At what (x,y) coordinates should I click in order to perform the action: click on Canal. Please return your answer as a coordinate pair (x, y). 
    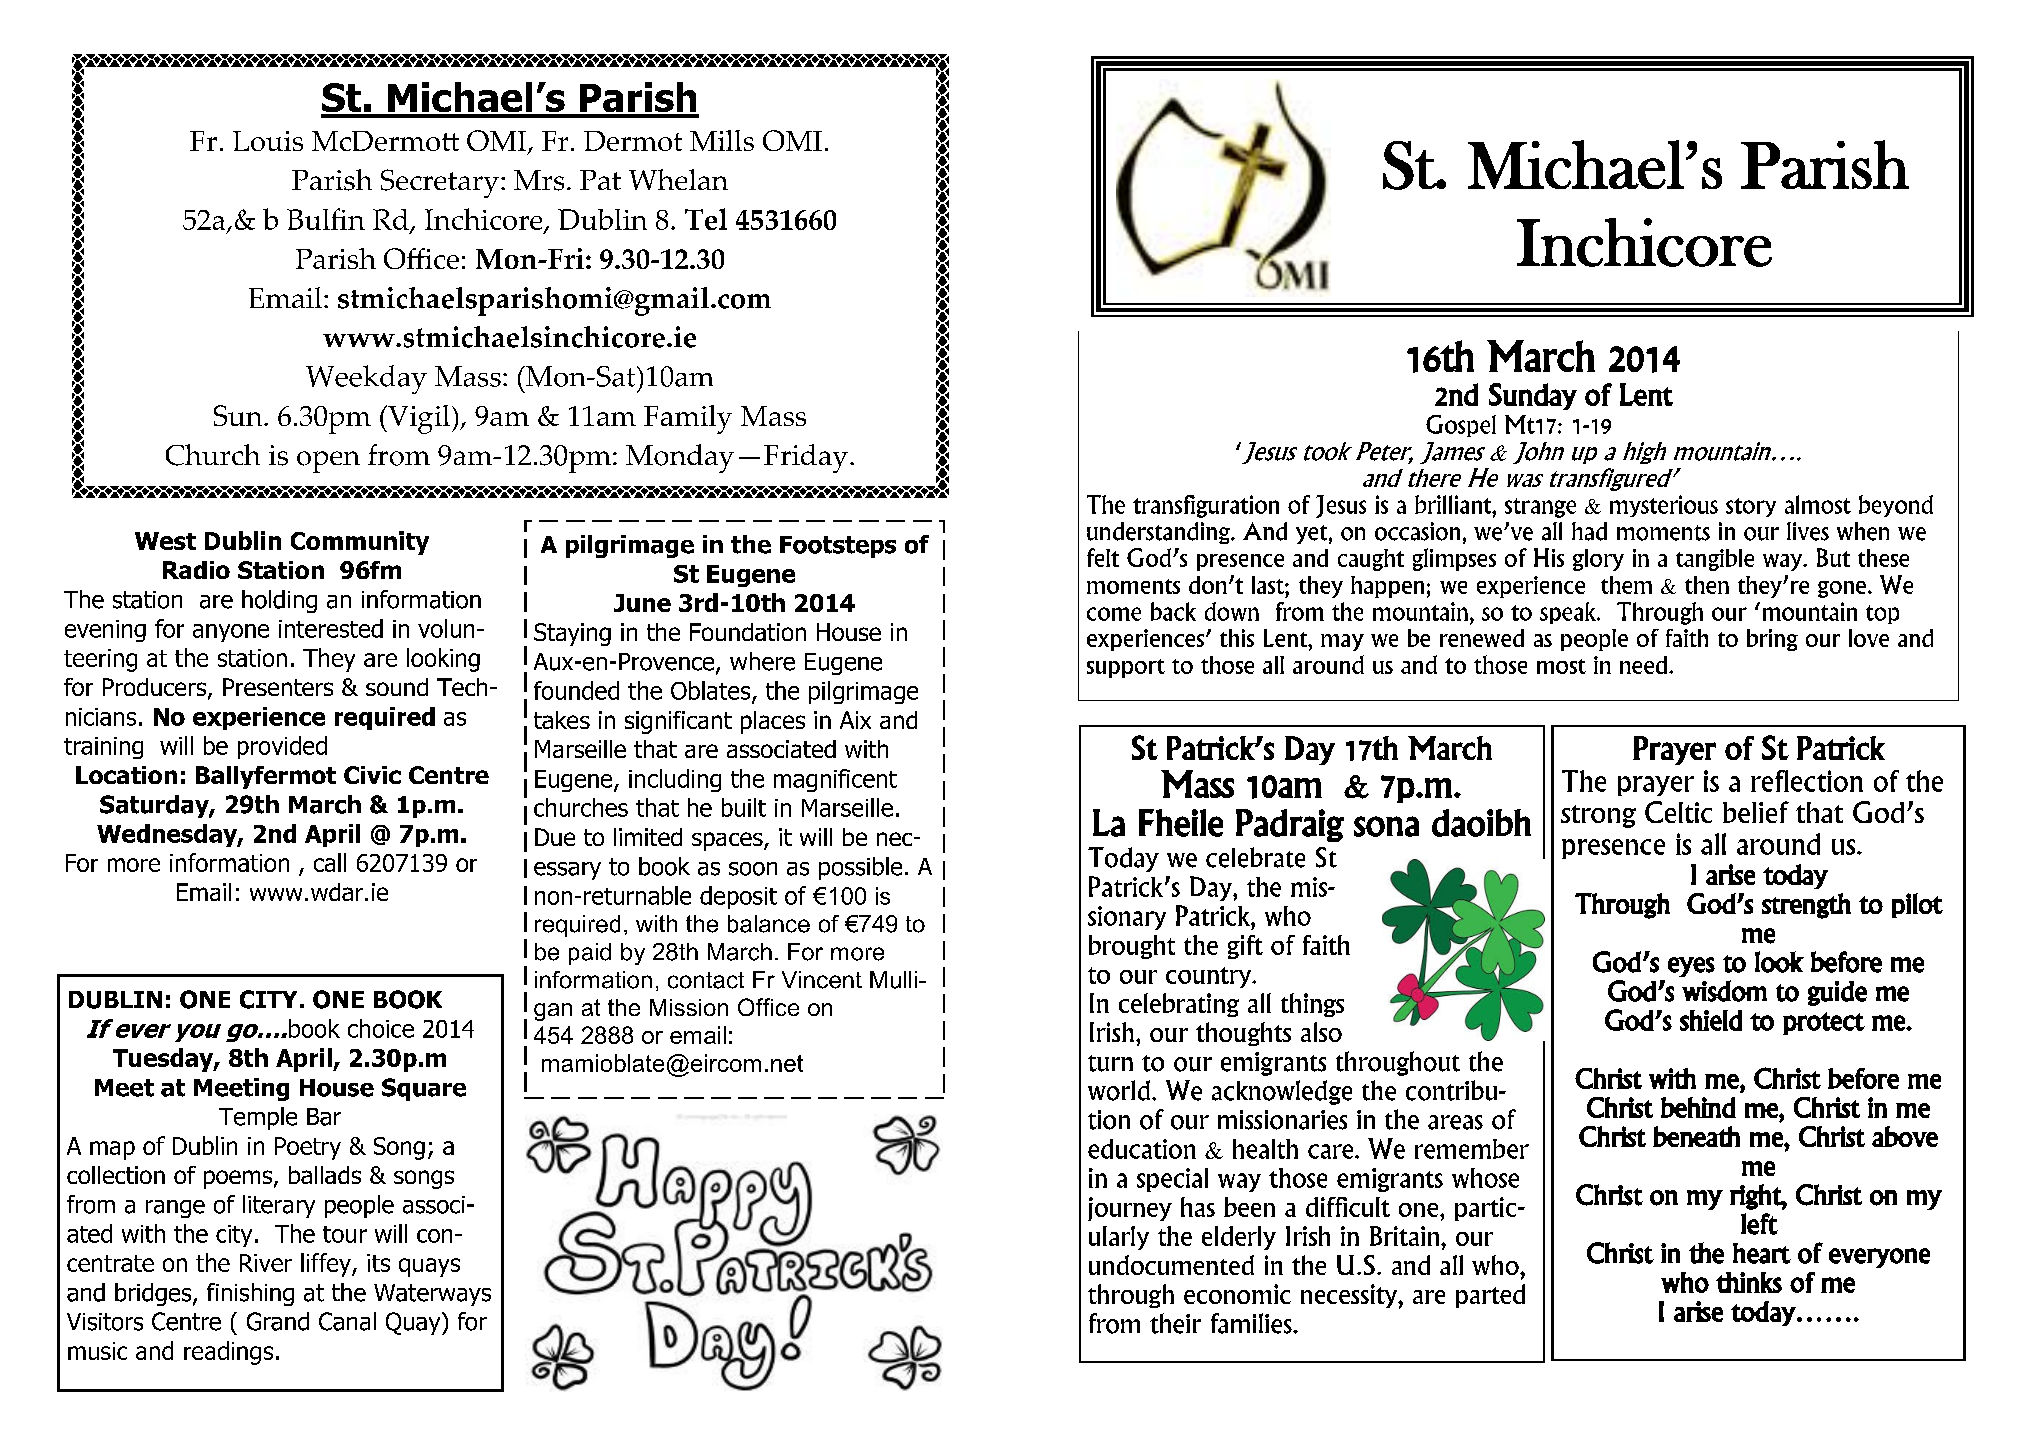
    Looking at the image, I should click on (347, 1321).
